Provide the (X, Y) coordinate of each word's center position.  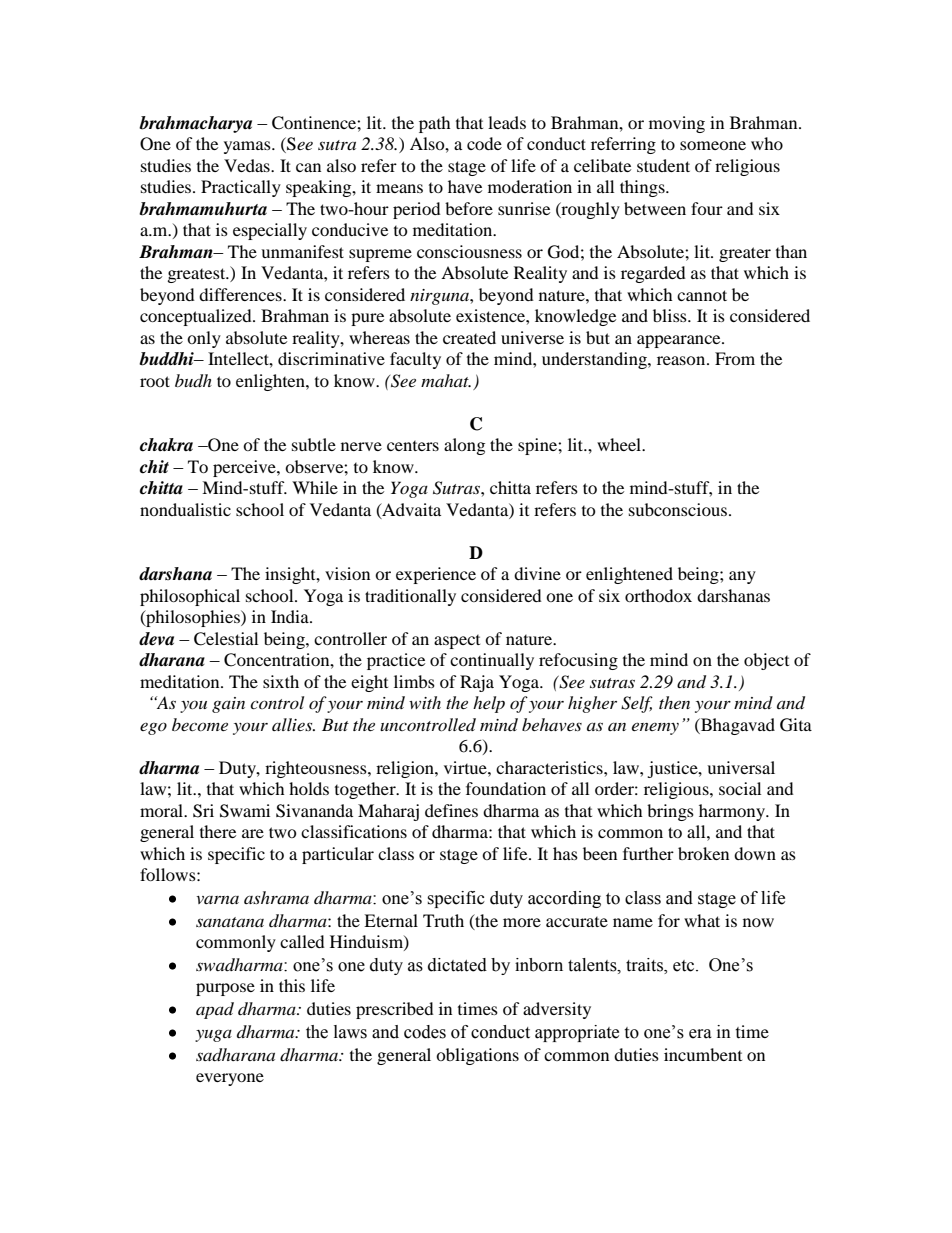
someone (713, 145)
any (742, 577)
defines (451, 810)
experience (436, 575)
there (218, 831)
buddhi (167, 359)
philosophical (190, 597)
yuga (213, 1036)
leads (507, 122)
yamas (248, 147)
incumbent (703, 1054)
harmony (733, 812)
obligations (477, 1056)
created (469, 337)
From (735, 358)
